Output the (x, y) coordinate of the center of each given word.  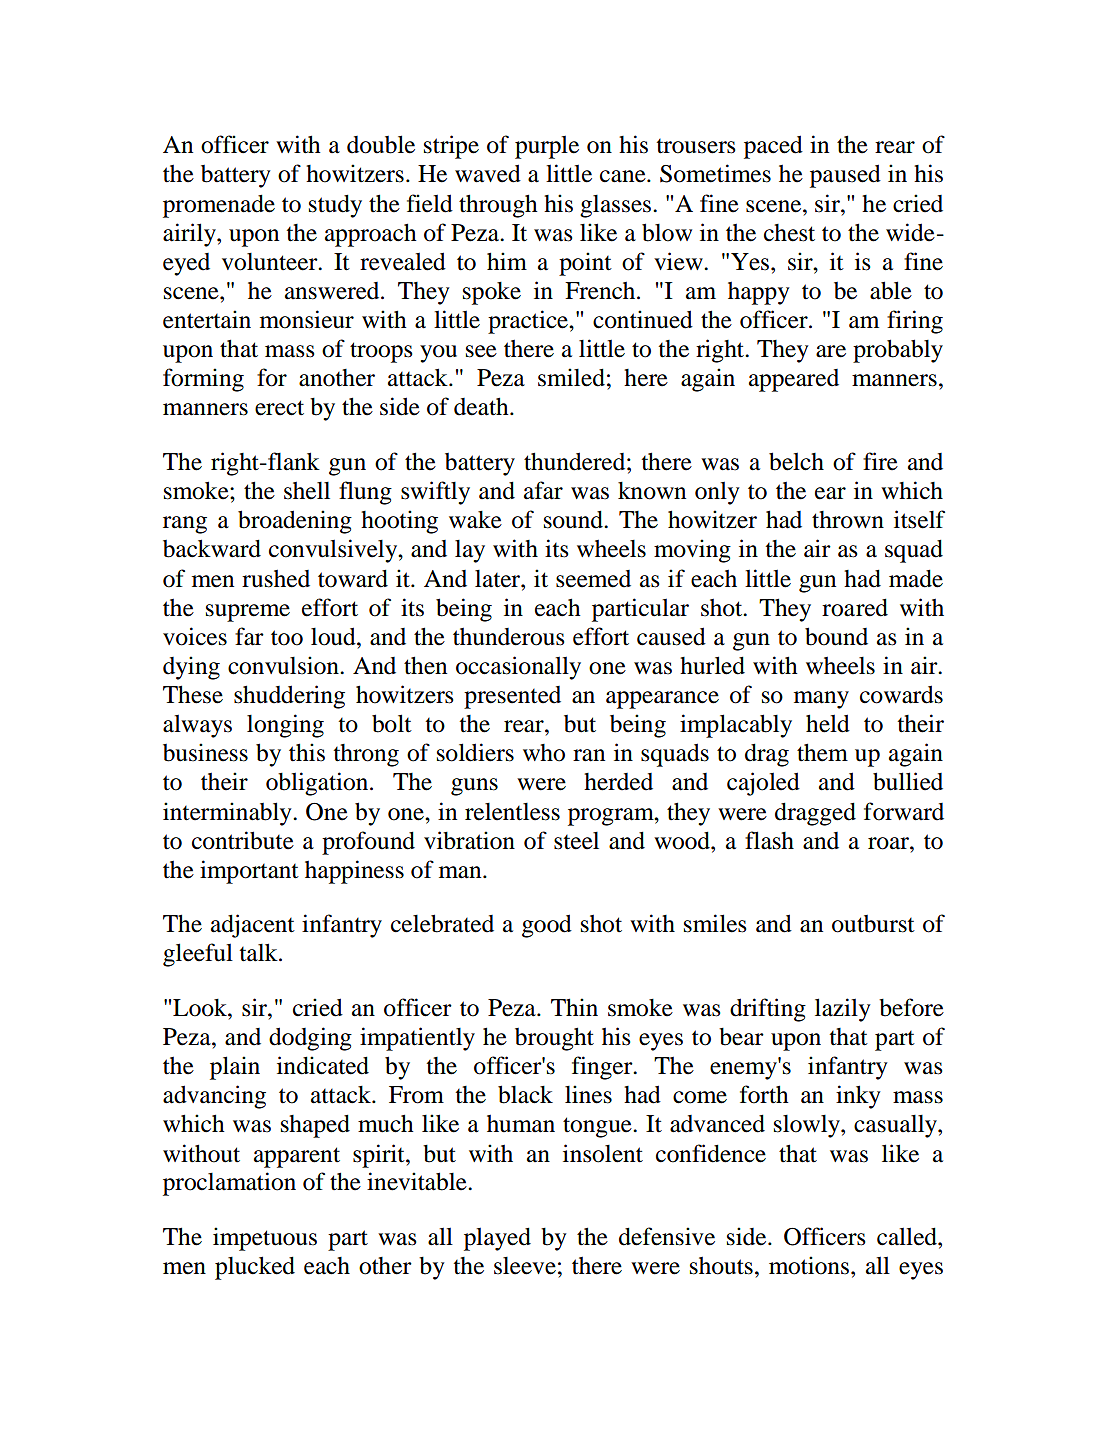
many (821, 700)
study (335, 206)
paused (845, 176)
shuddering (289, 697)
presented (512, 697)
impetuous (265, 1239)
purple (547, 147)
